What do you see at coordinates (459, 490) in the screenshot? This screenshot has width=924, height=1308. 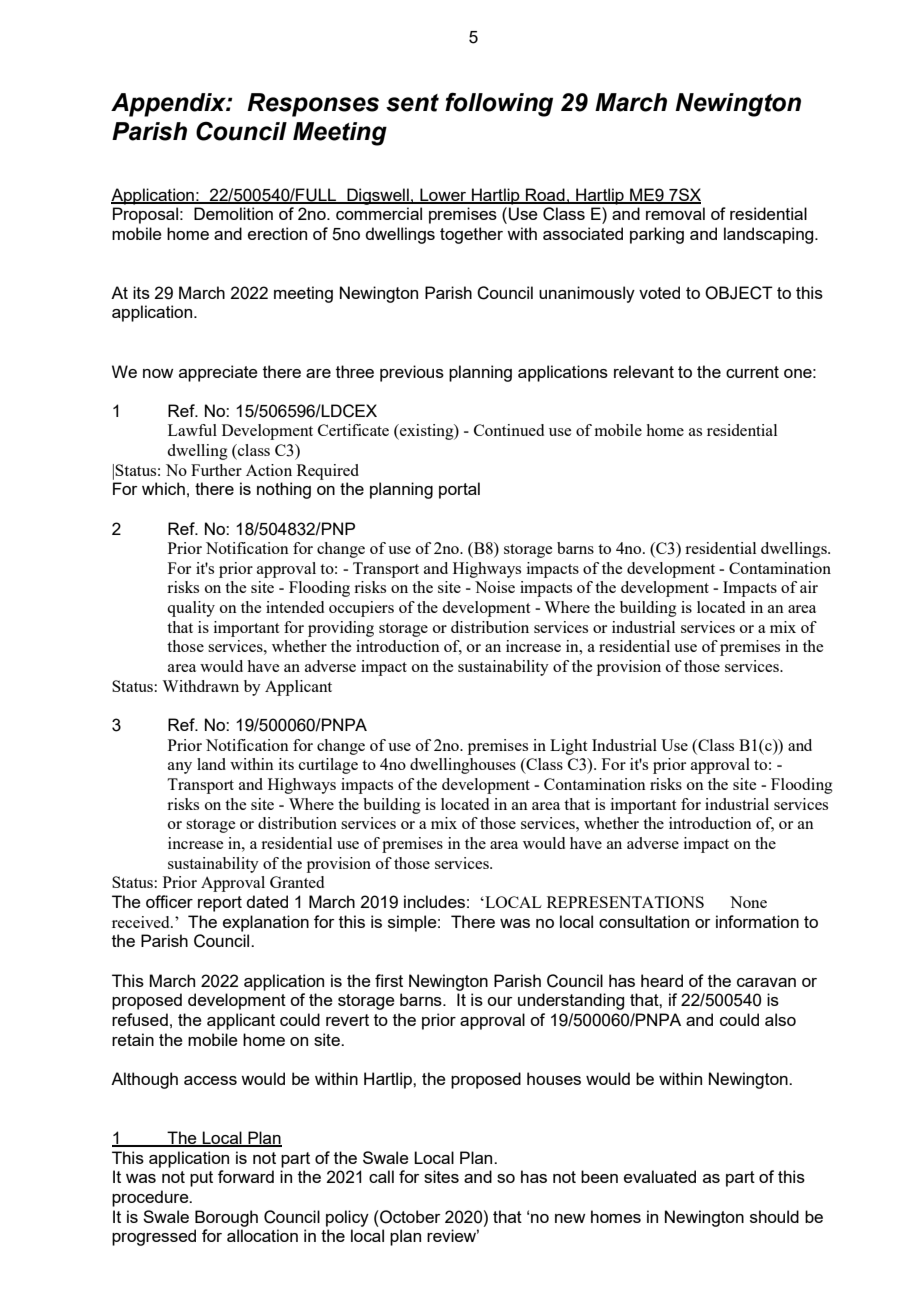 I see `portal` at bounding box center [459, 490].
